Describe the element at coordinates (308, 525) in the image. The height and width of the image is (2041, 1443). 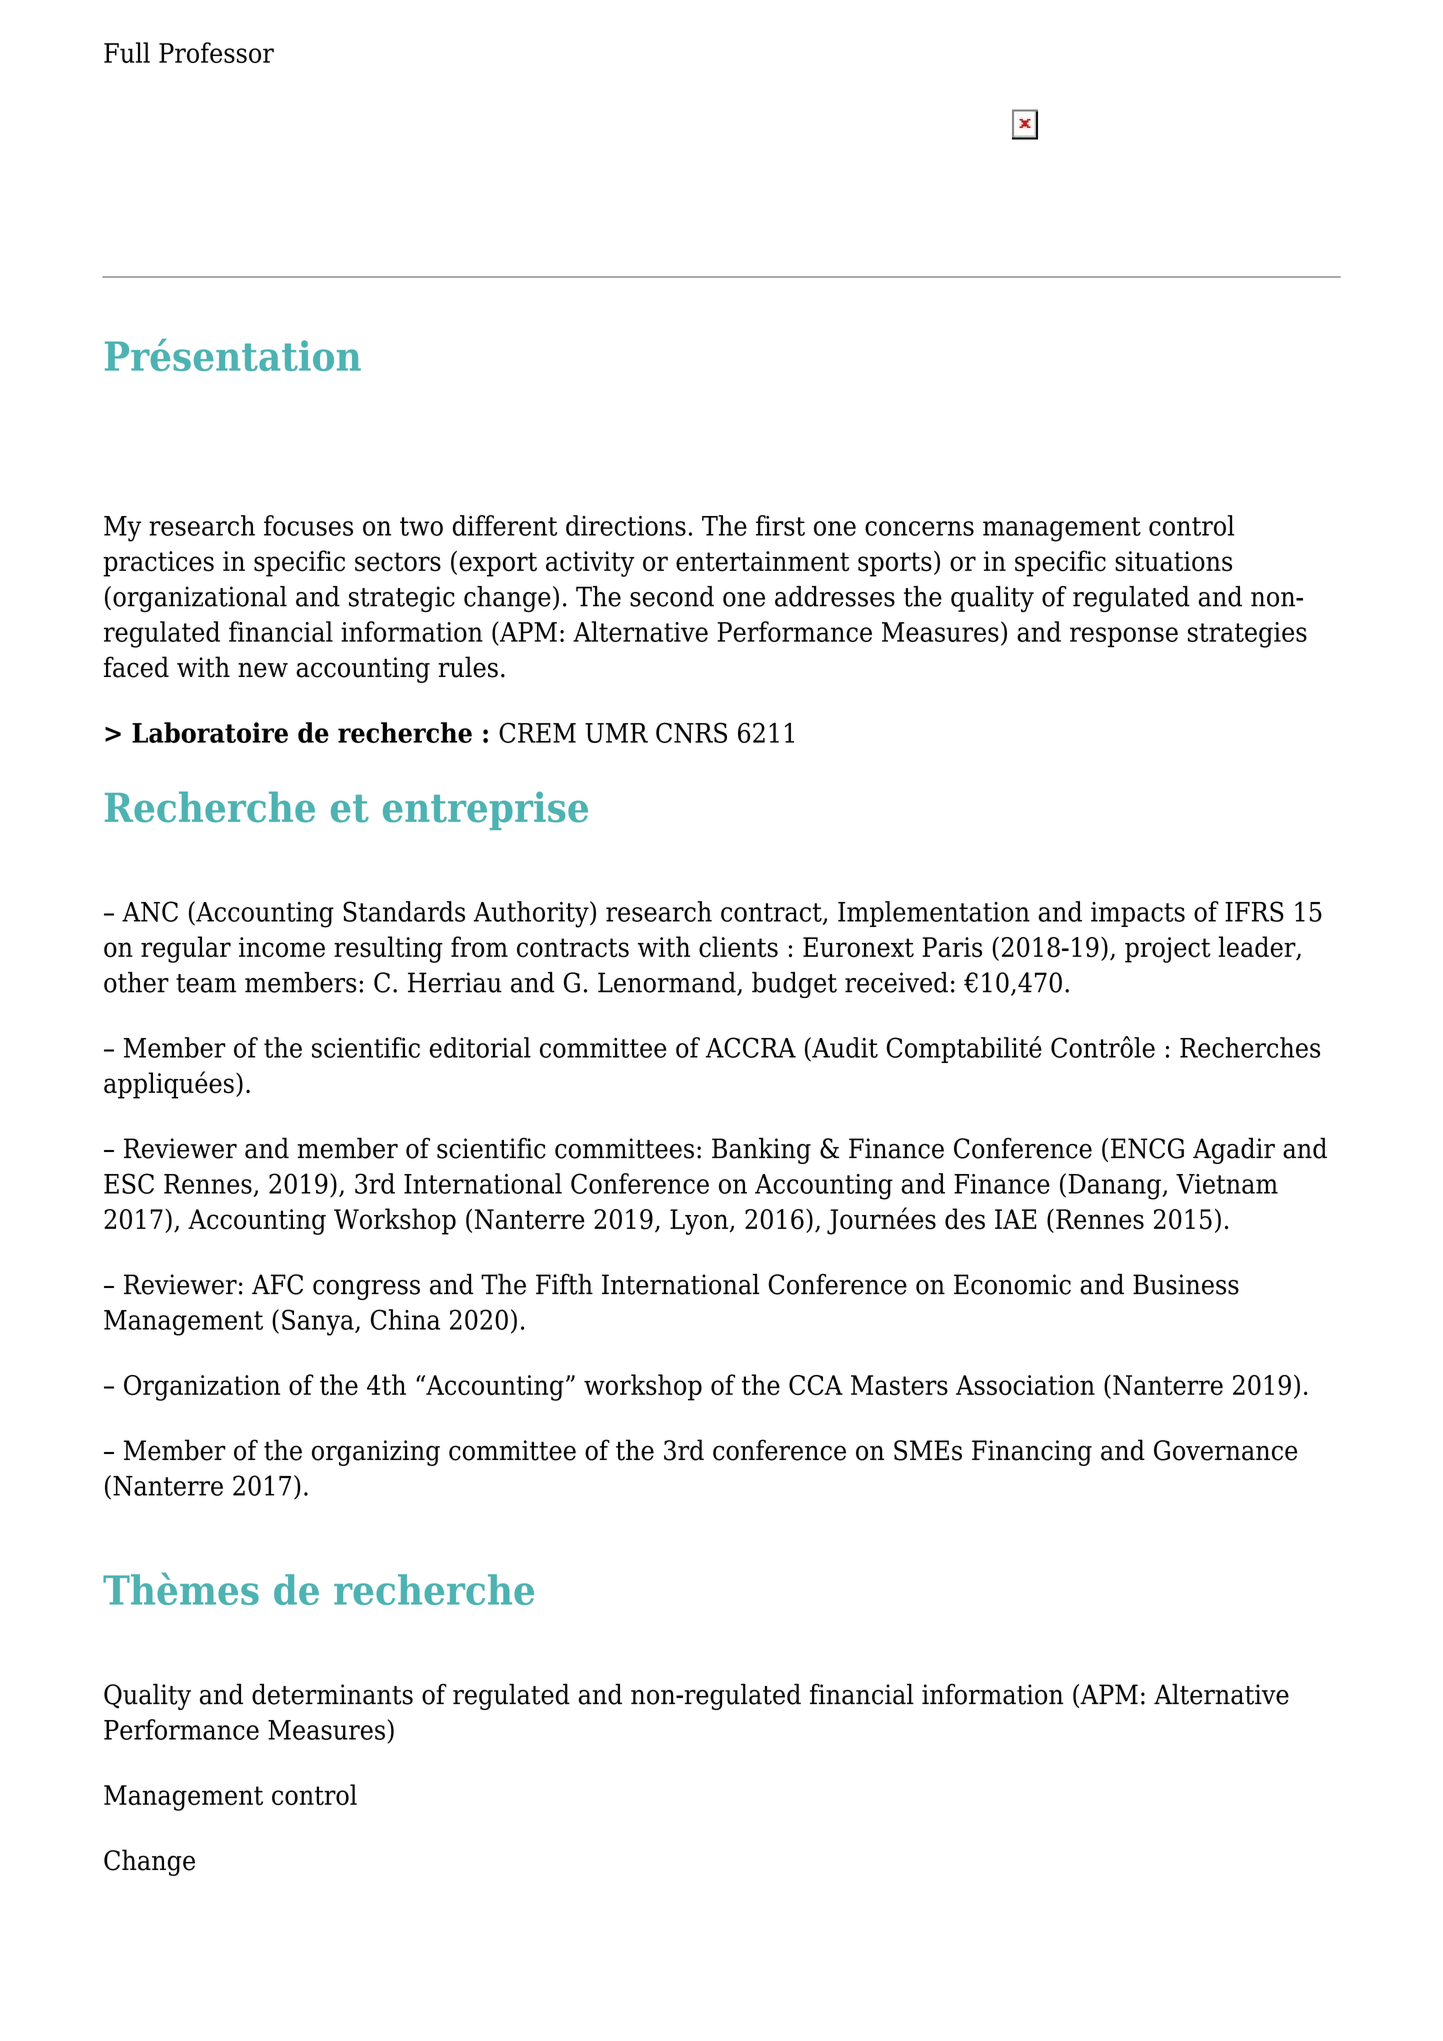
I see `focuses` at that location.
